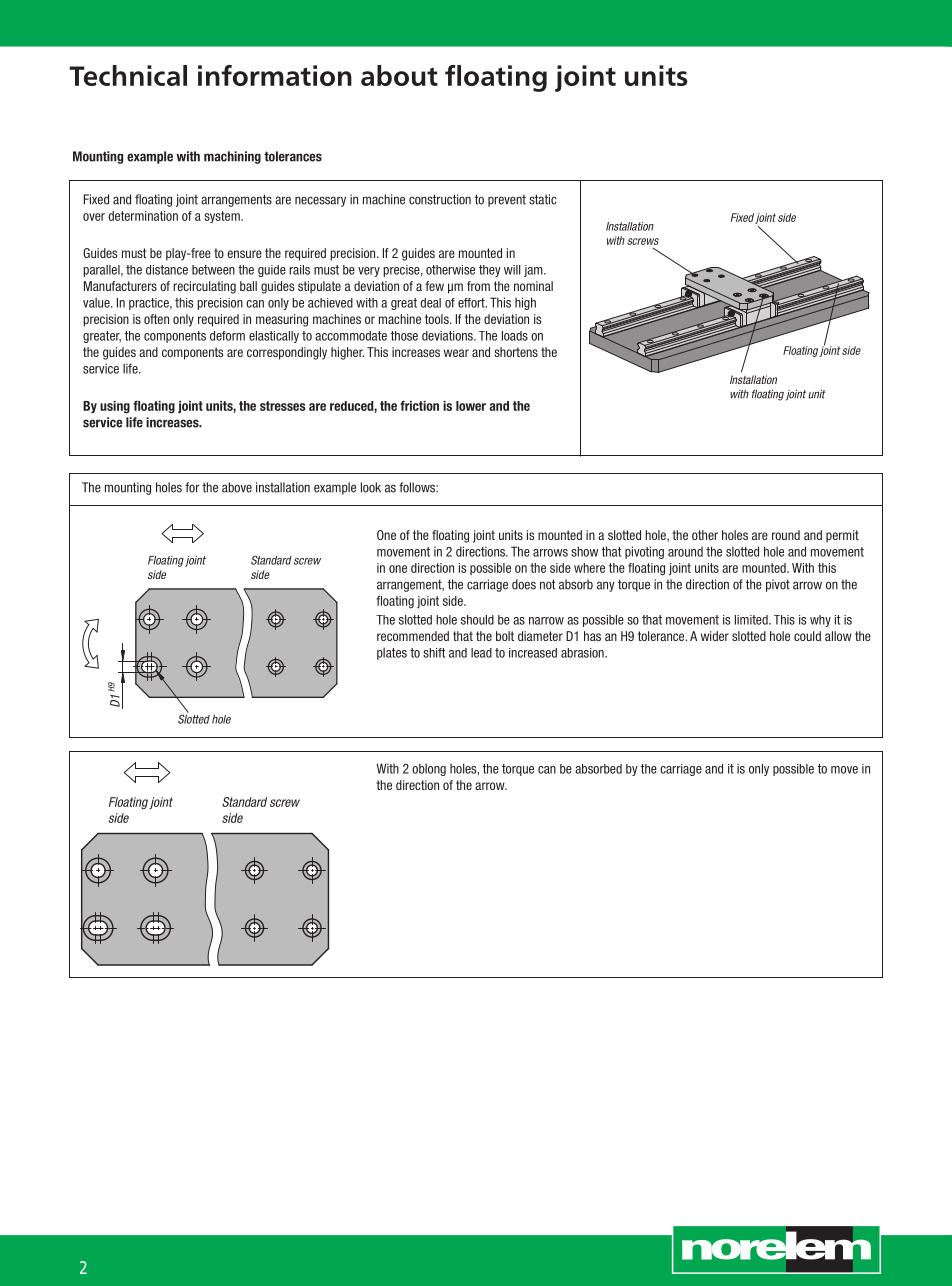  I want to click on they, so click(490, 271).
